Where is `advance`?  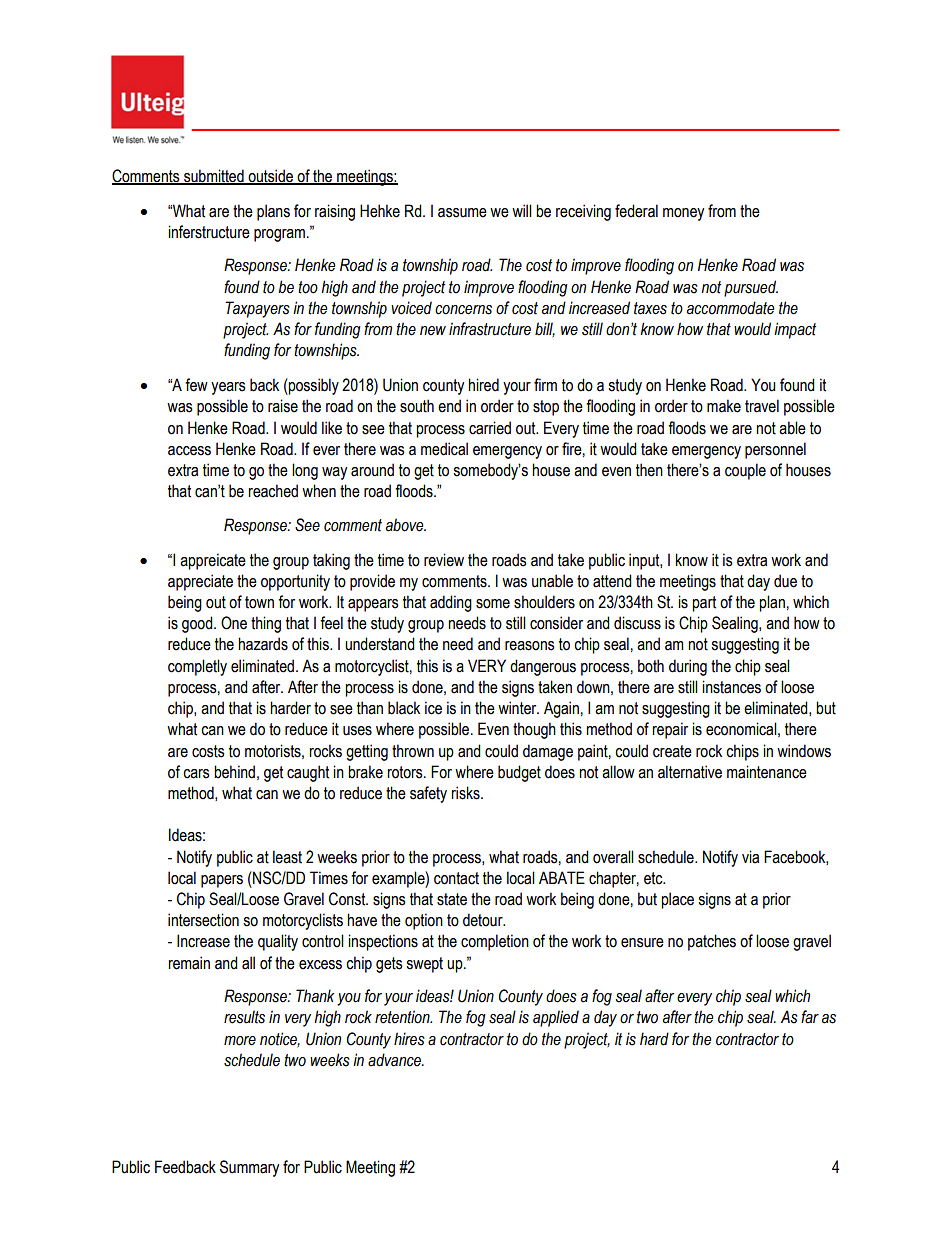 advance is located at coordinates (395, 1060).
